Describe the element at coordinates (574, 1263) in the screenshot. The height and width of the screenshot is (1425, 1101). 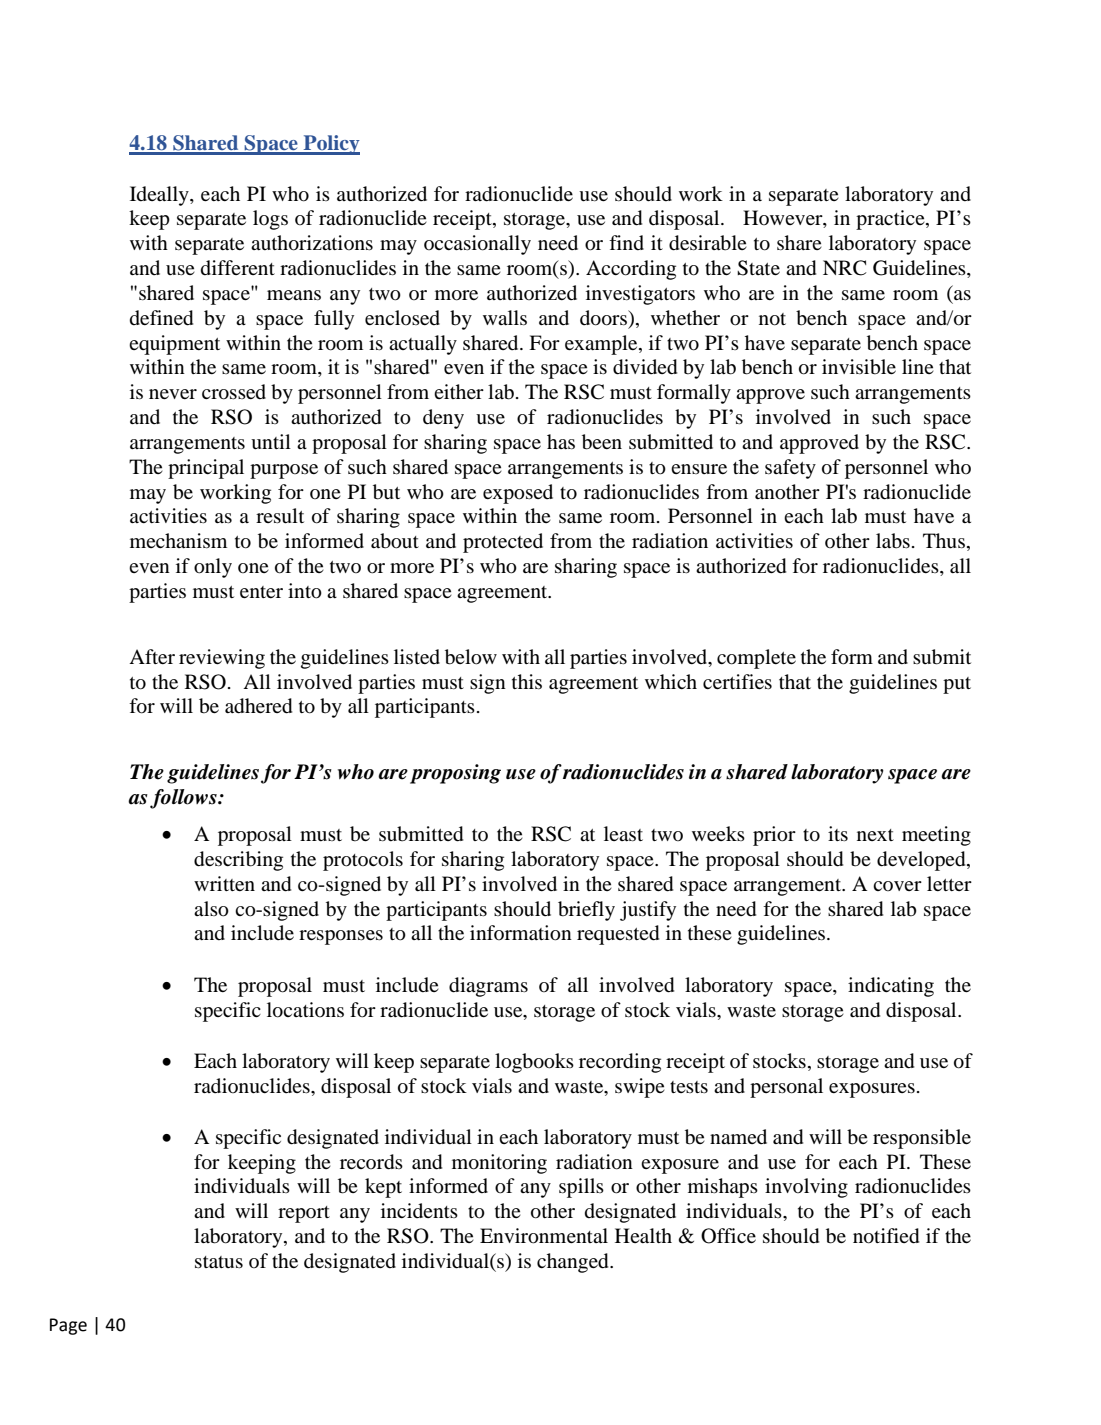
I see `changed` at that location.
